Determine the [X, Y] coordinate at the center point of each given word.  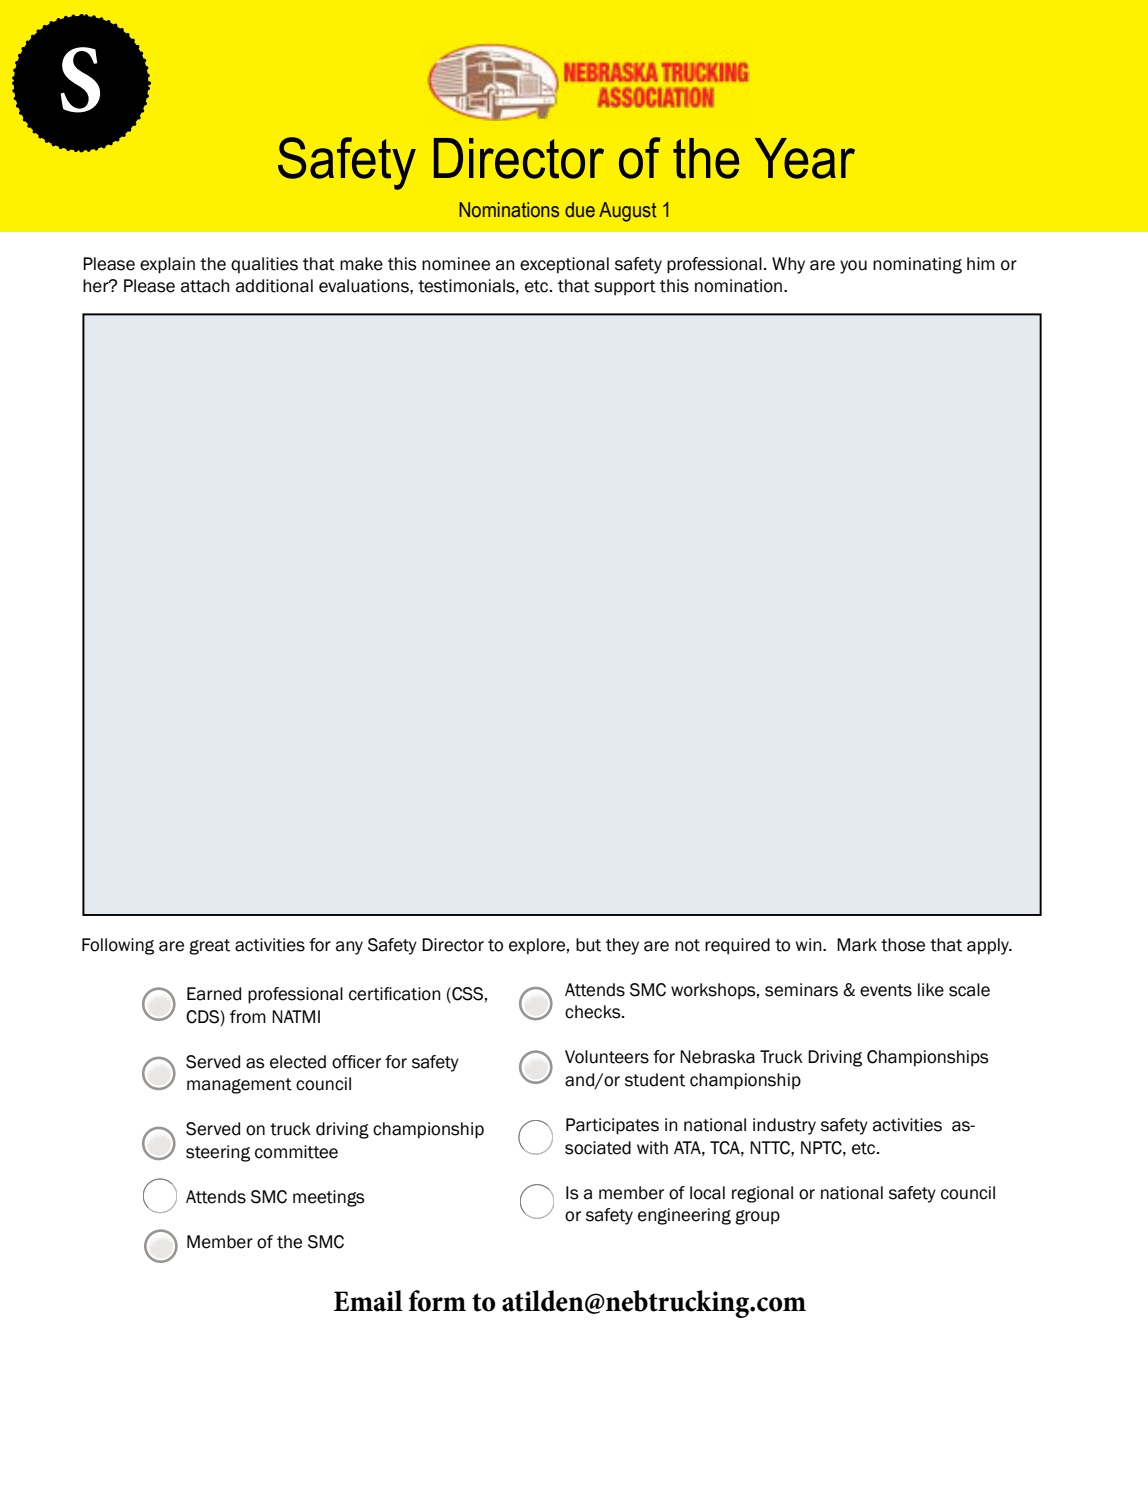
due [580, 210]
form [437, 1301]
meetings [329, 1198]
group [757, 1217]
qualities [264, 265]
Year [805, 158]
